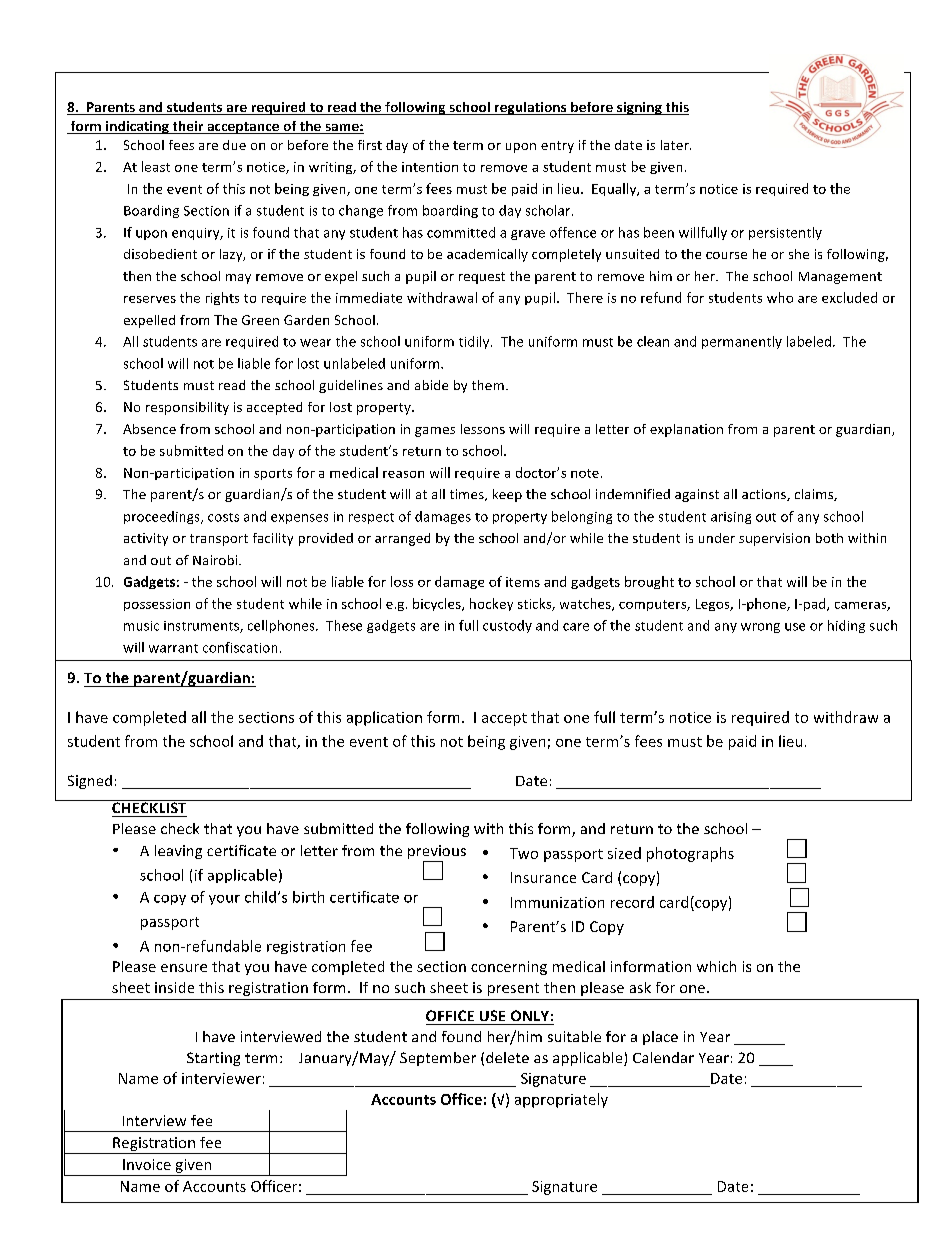  What do you see at coordinates (147, 1164) in the screenshot?
I see `Invoice` at bounding box center [147, 1164].
